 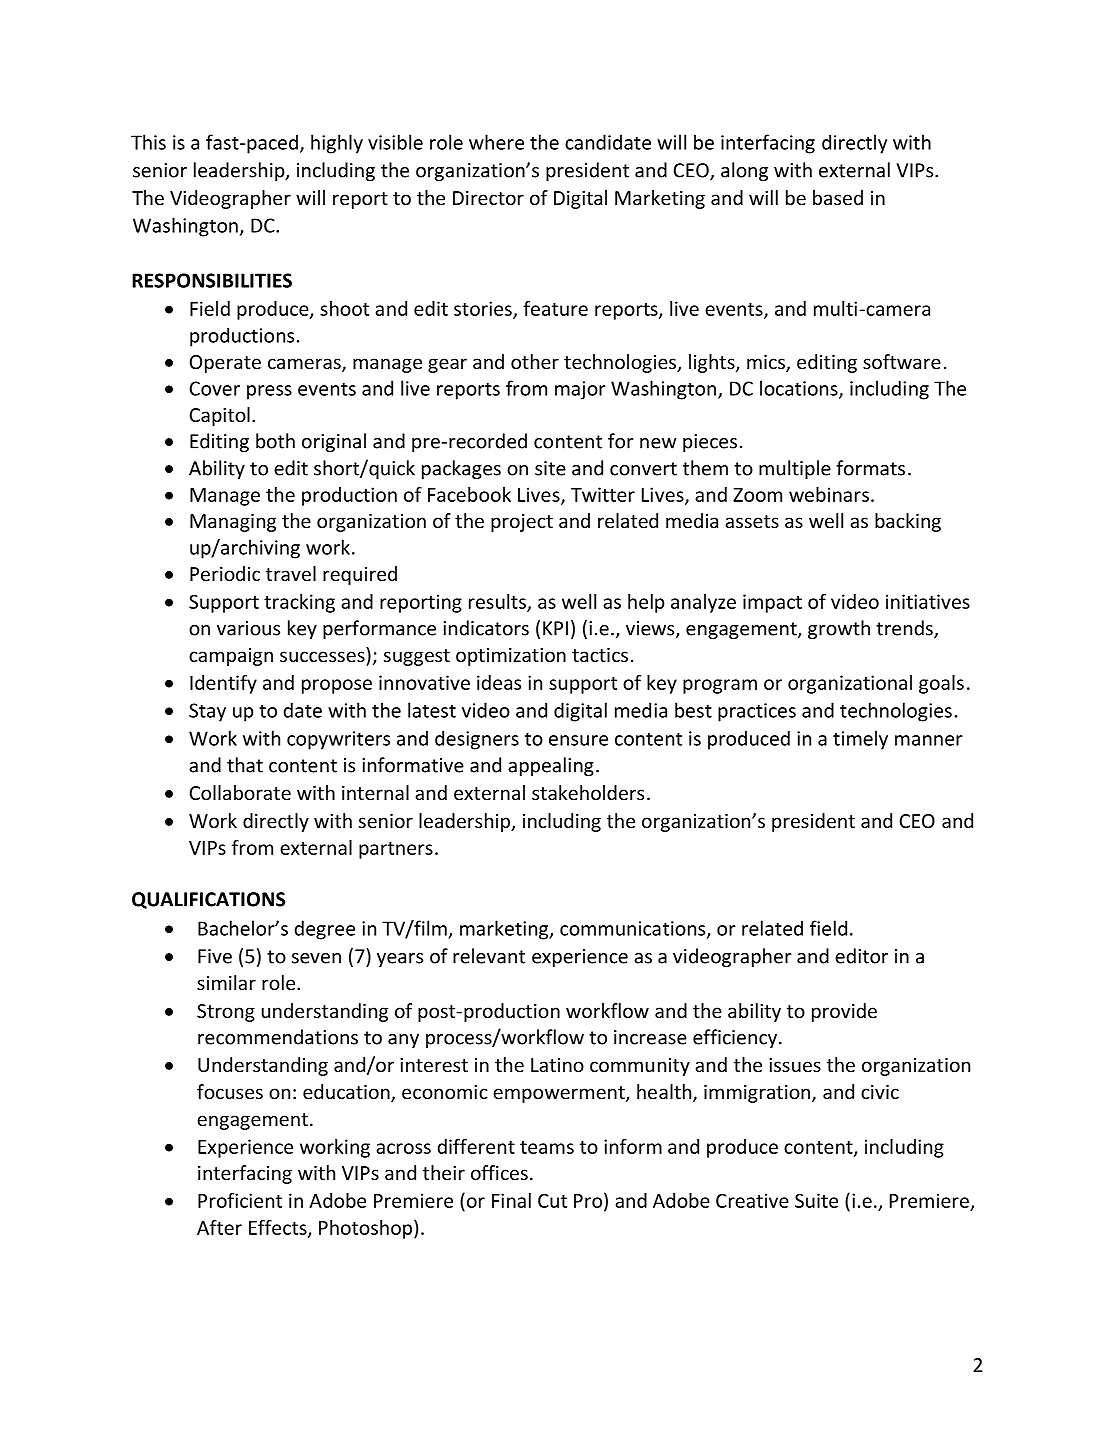 I want to click on formats, so click(x=870, y=468).
